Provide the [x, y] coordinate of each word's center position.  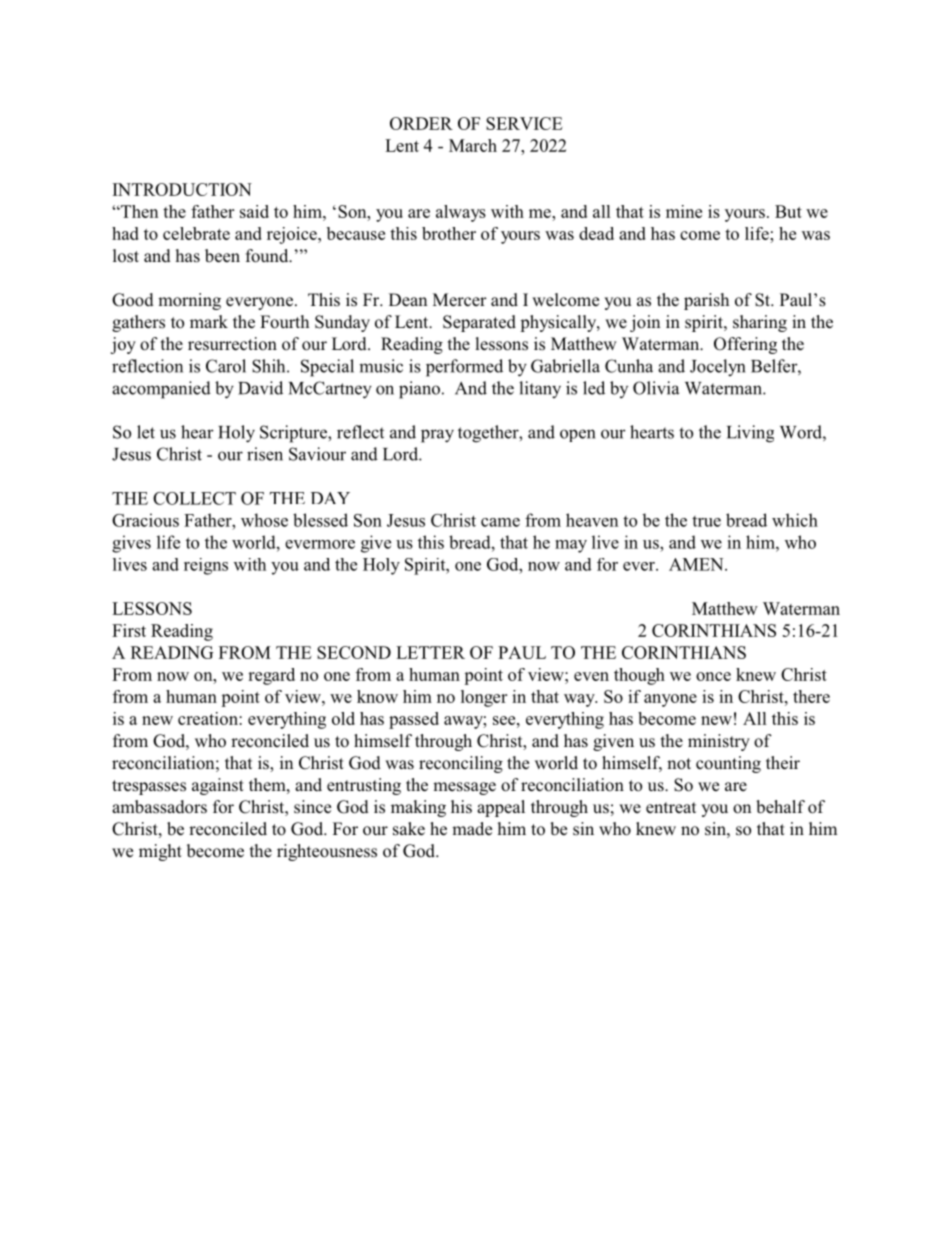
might [160, 852]
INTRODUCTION [182, 189]
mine [684, 211]
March [473, 145]
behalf [780, 807]
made [472, 828]
